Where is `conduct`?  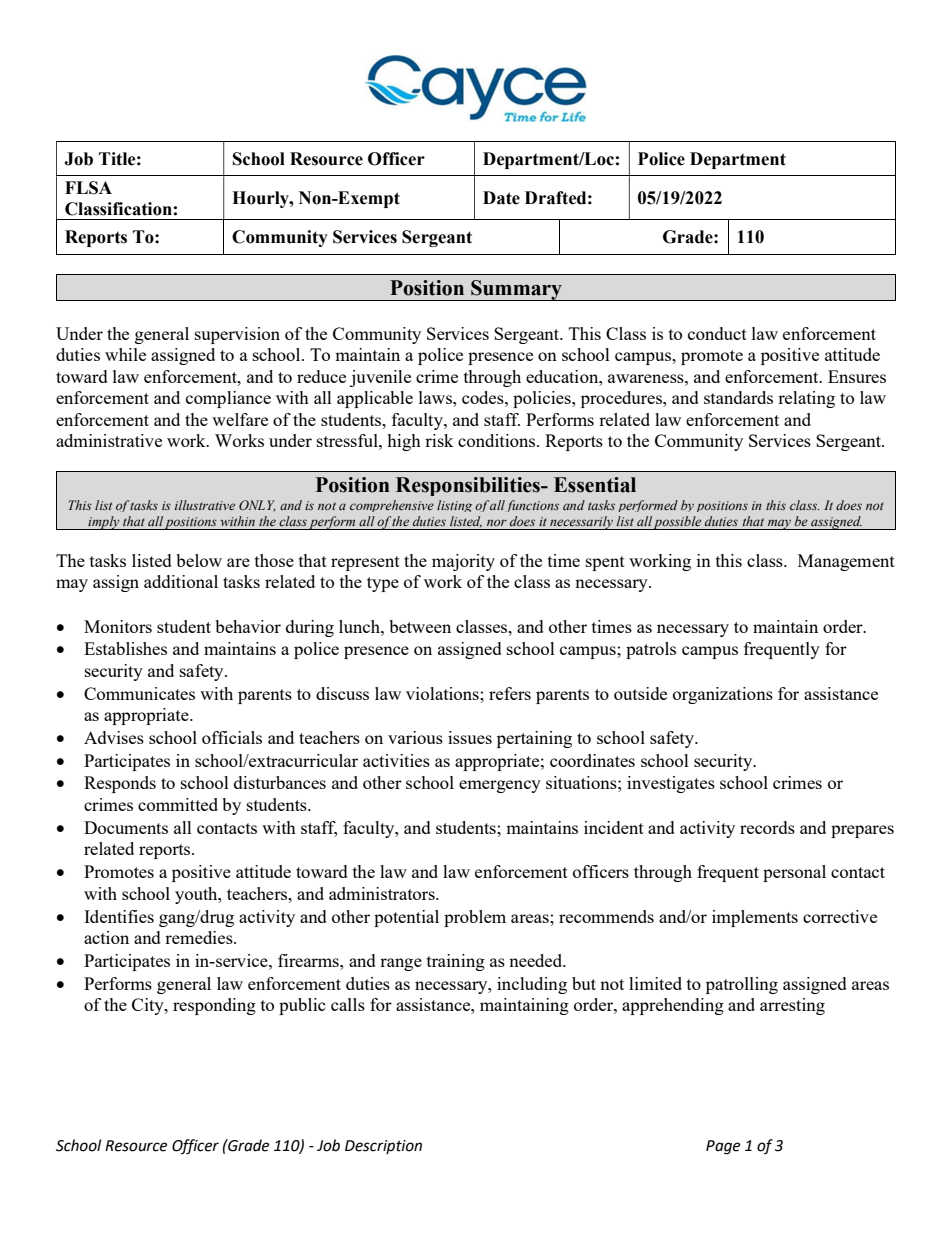
conduct is located at coordinates (717, 333).
